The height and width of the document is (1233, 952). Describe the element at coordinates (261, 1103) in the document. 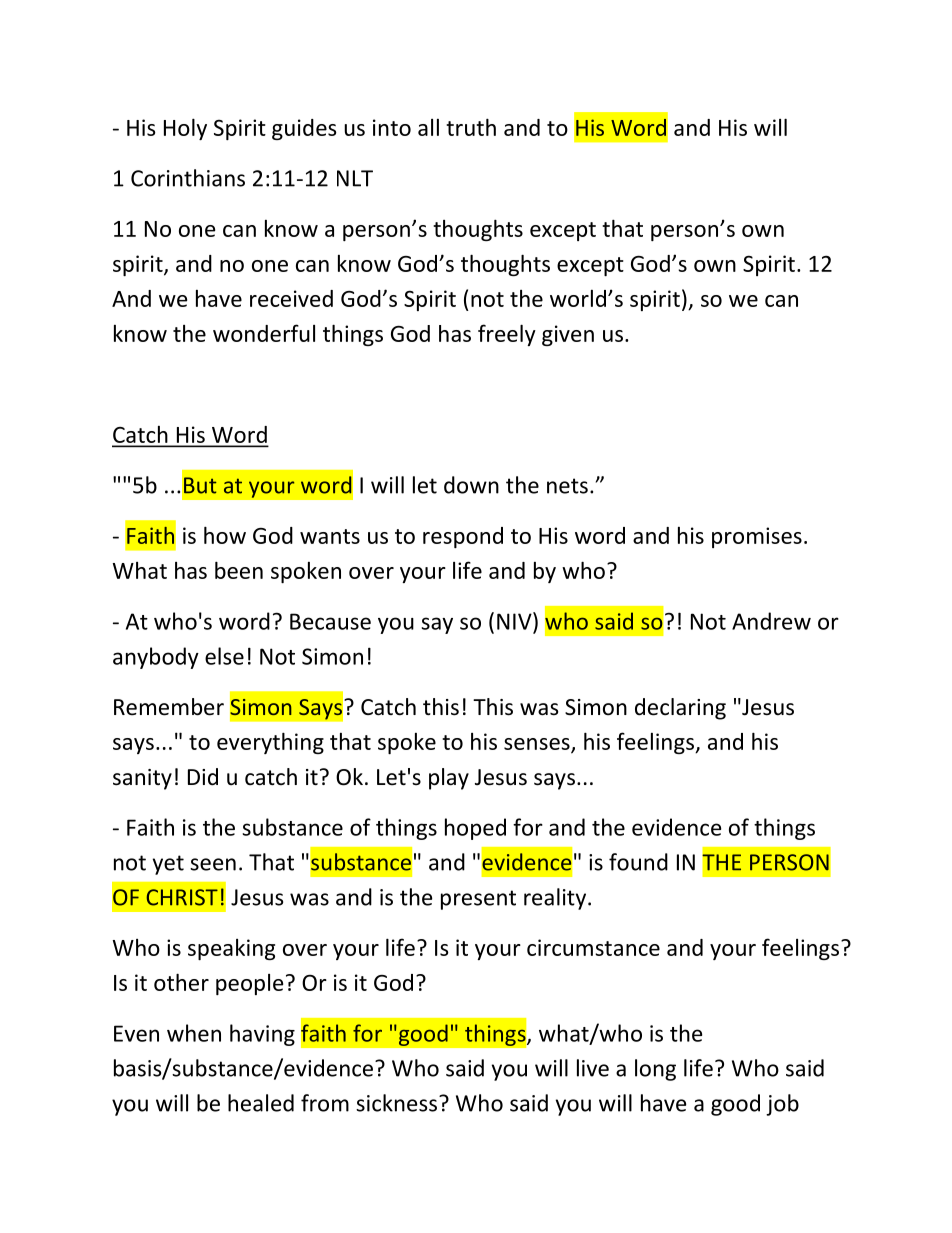

I see `healed` at that location.
